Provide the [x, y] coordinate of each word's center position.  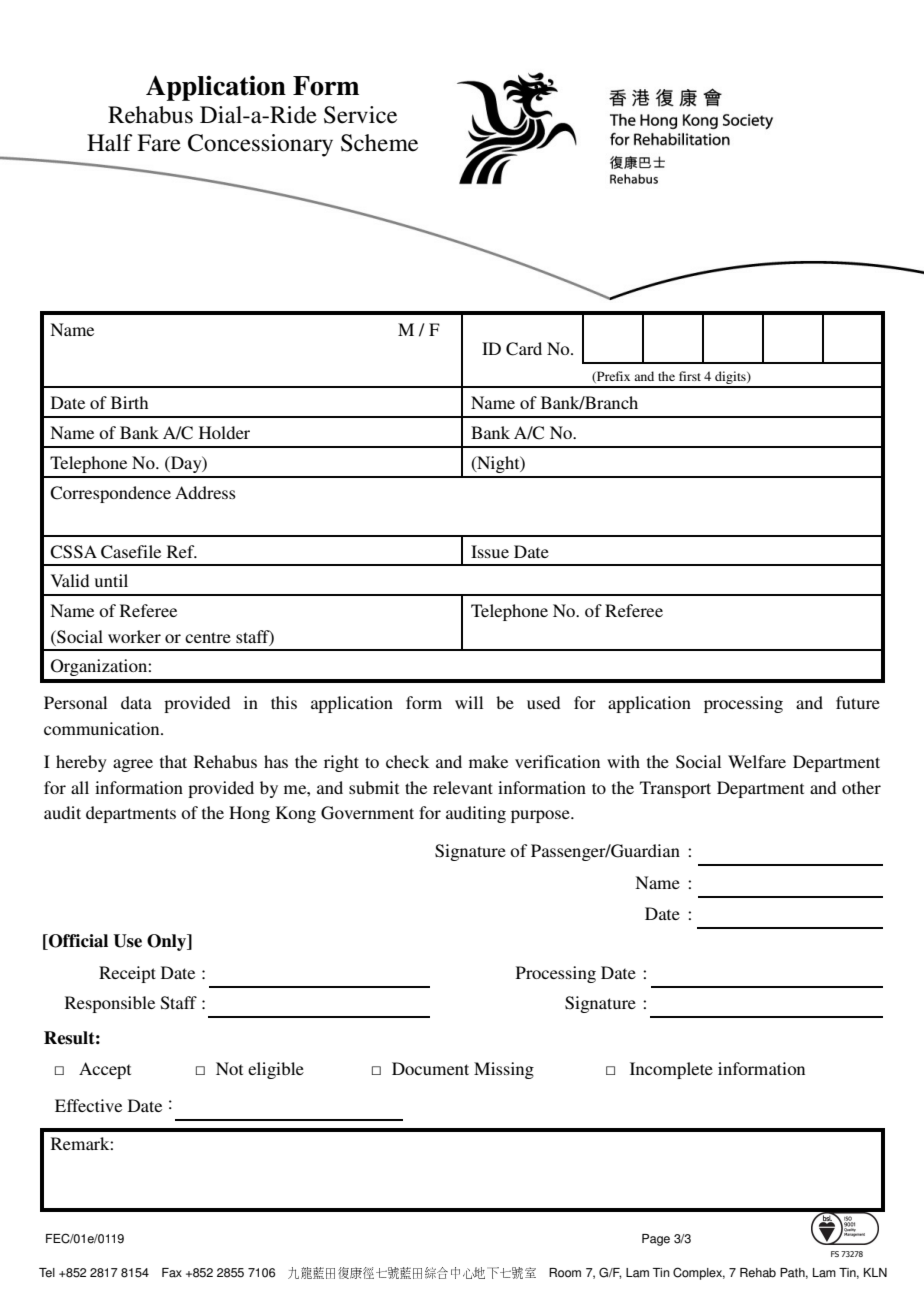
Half [110, 143]
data [136, 702]
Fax [172, 1273]
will [469, 702]
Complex [699, 1273]
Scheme [379, 143]
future [858, 702]
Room [565, 1273]
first [690, 376]
